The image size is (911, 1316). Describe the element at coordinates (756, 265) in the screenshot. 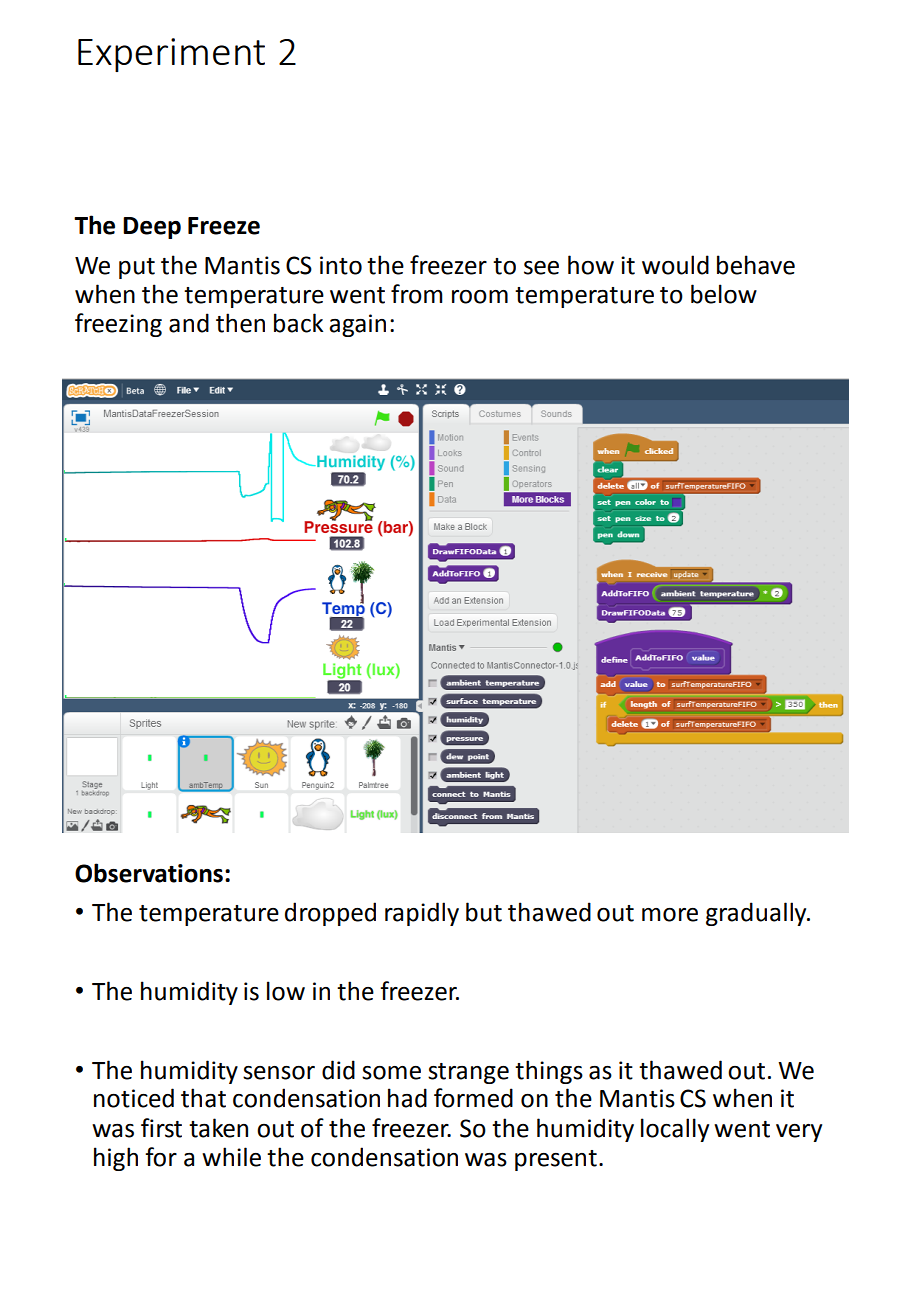

I see `behave` at that location.
